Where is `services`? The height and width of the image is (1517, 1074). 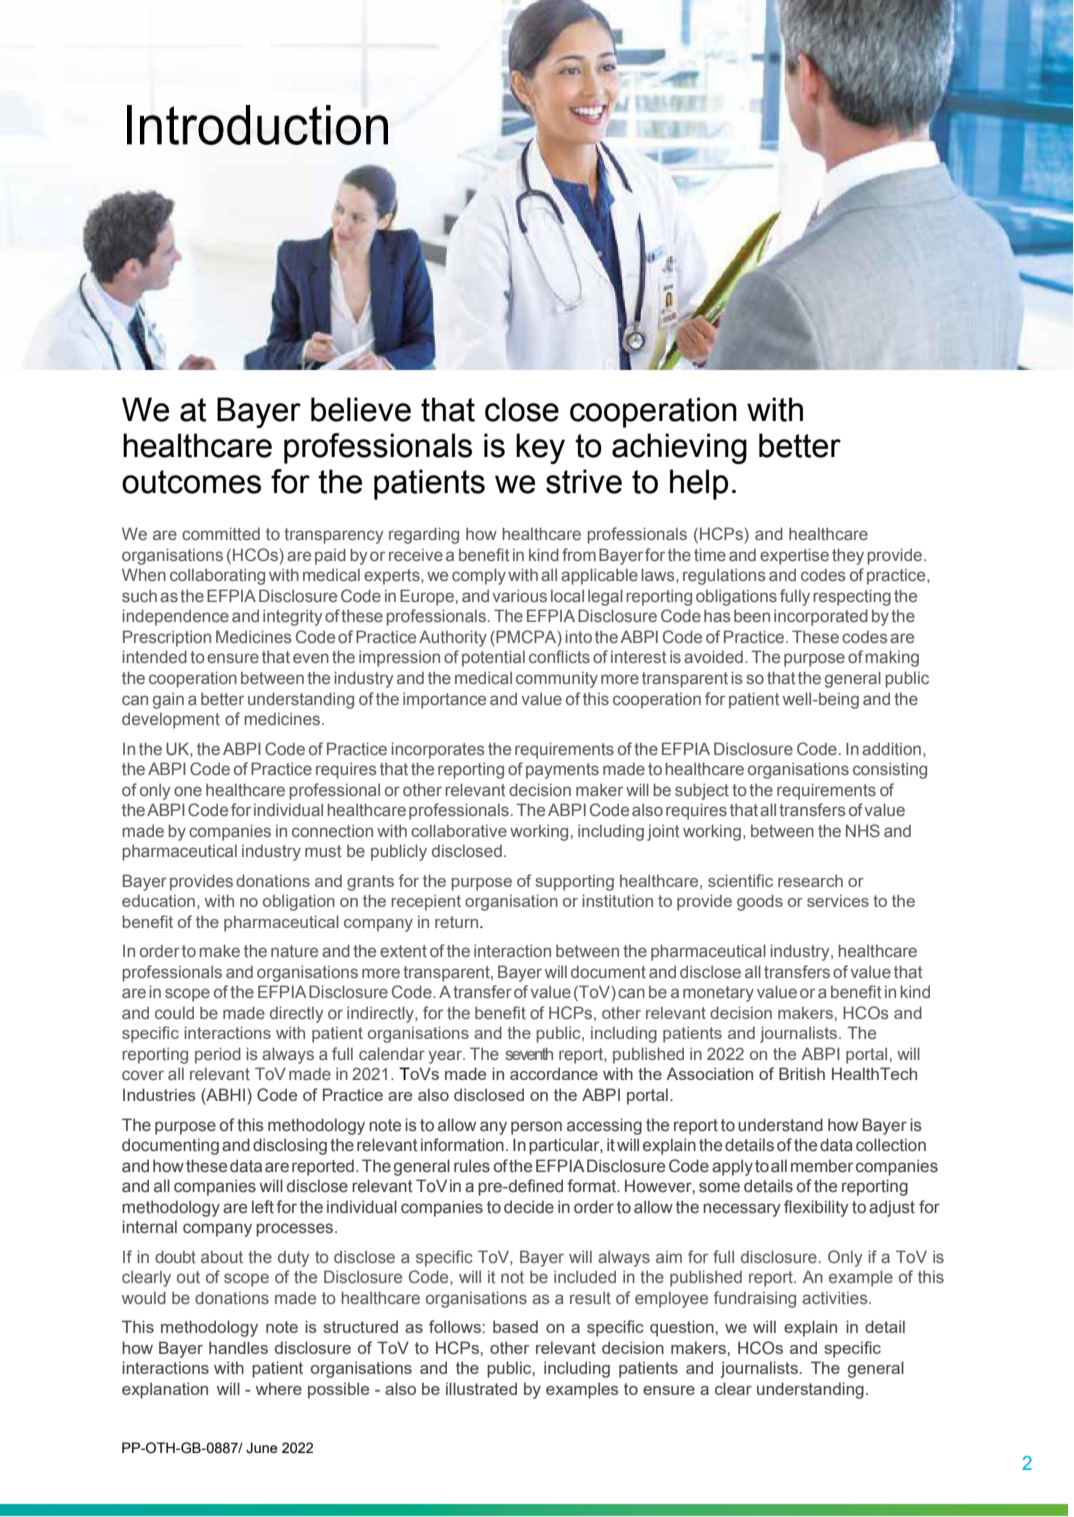
services is located at coordinates (838, 901).
